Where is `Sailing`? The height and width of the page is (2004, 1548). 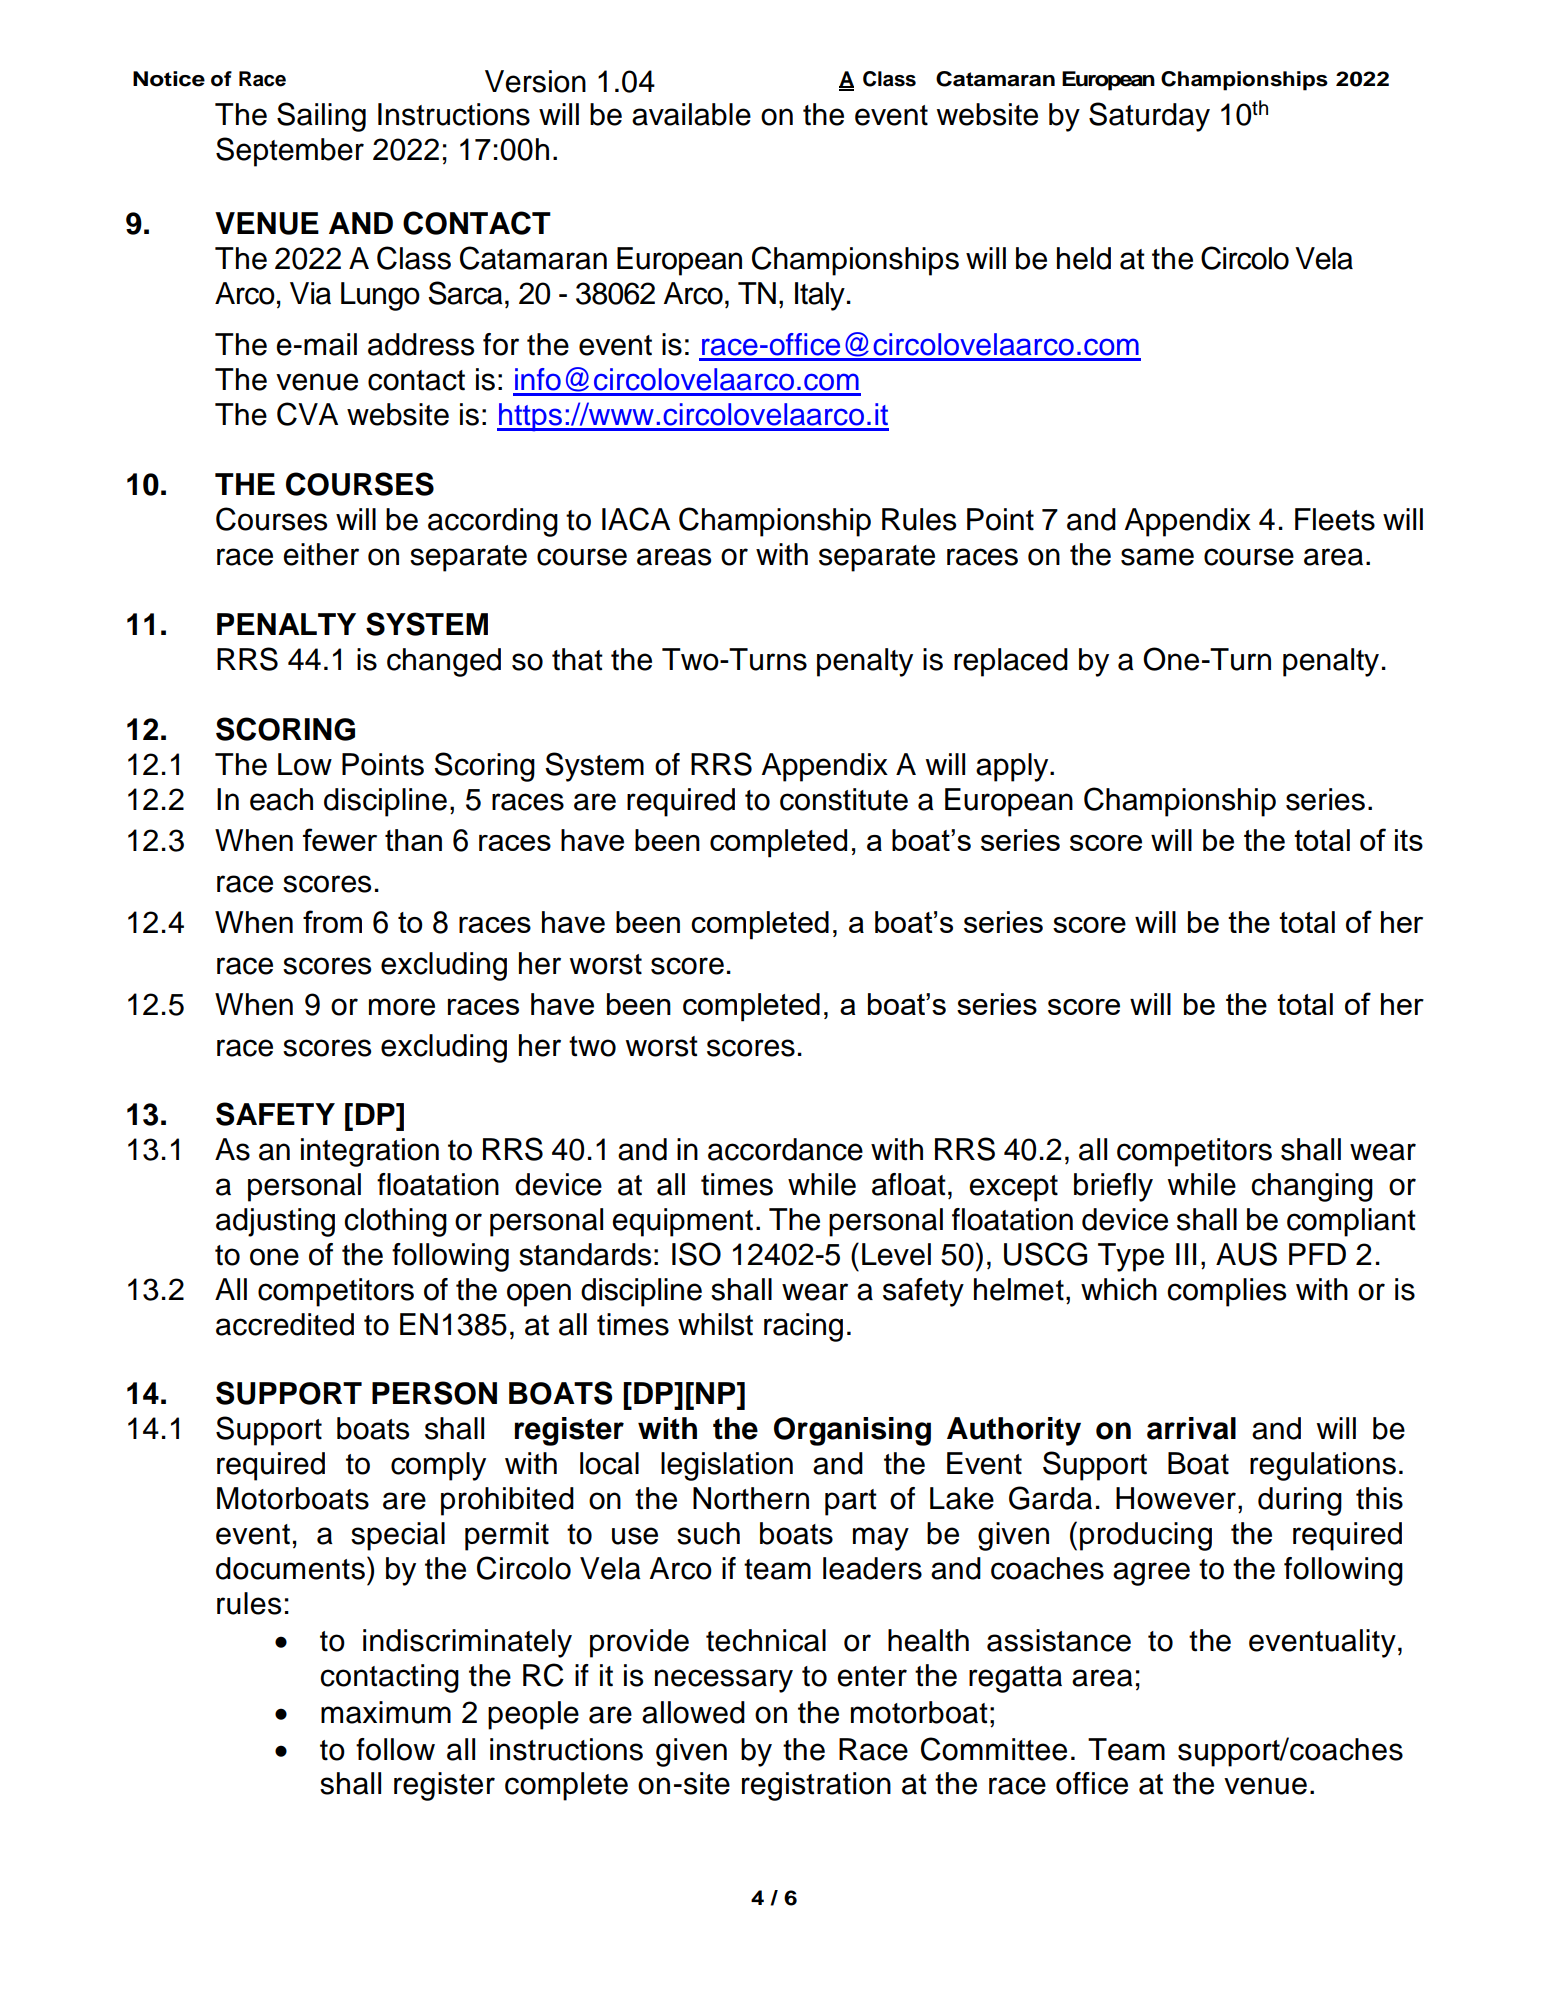
Sailing is located at coordinates (321, 117).
